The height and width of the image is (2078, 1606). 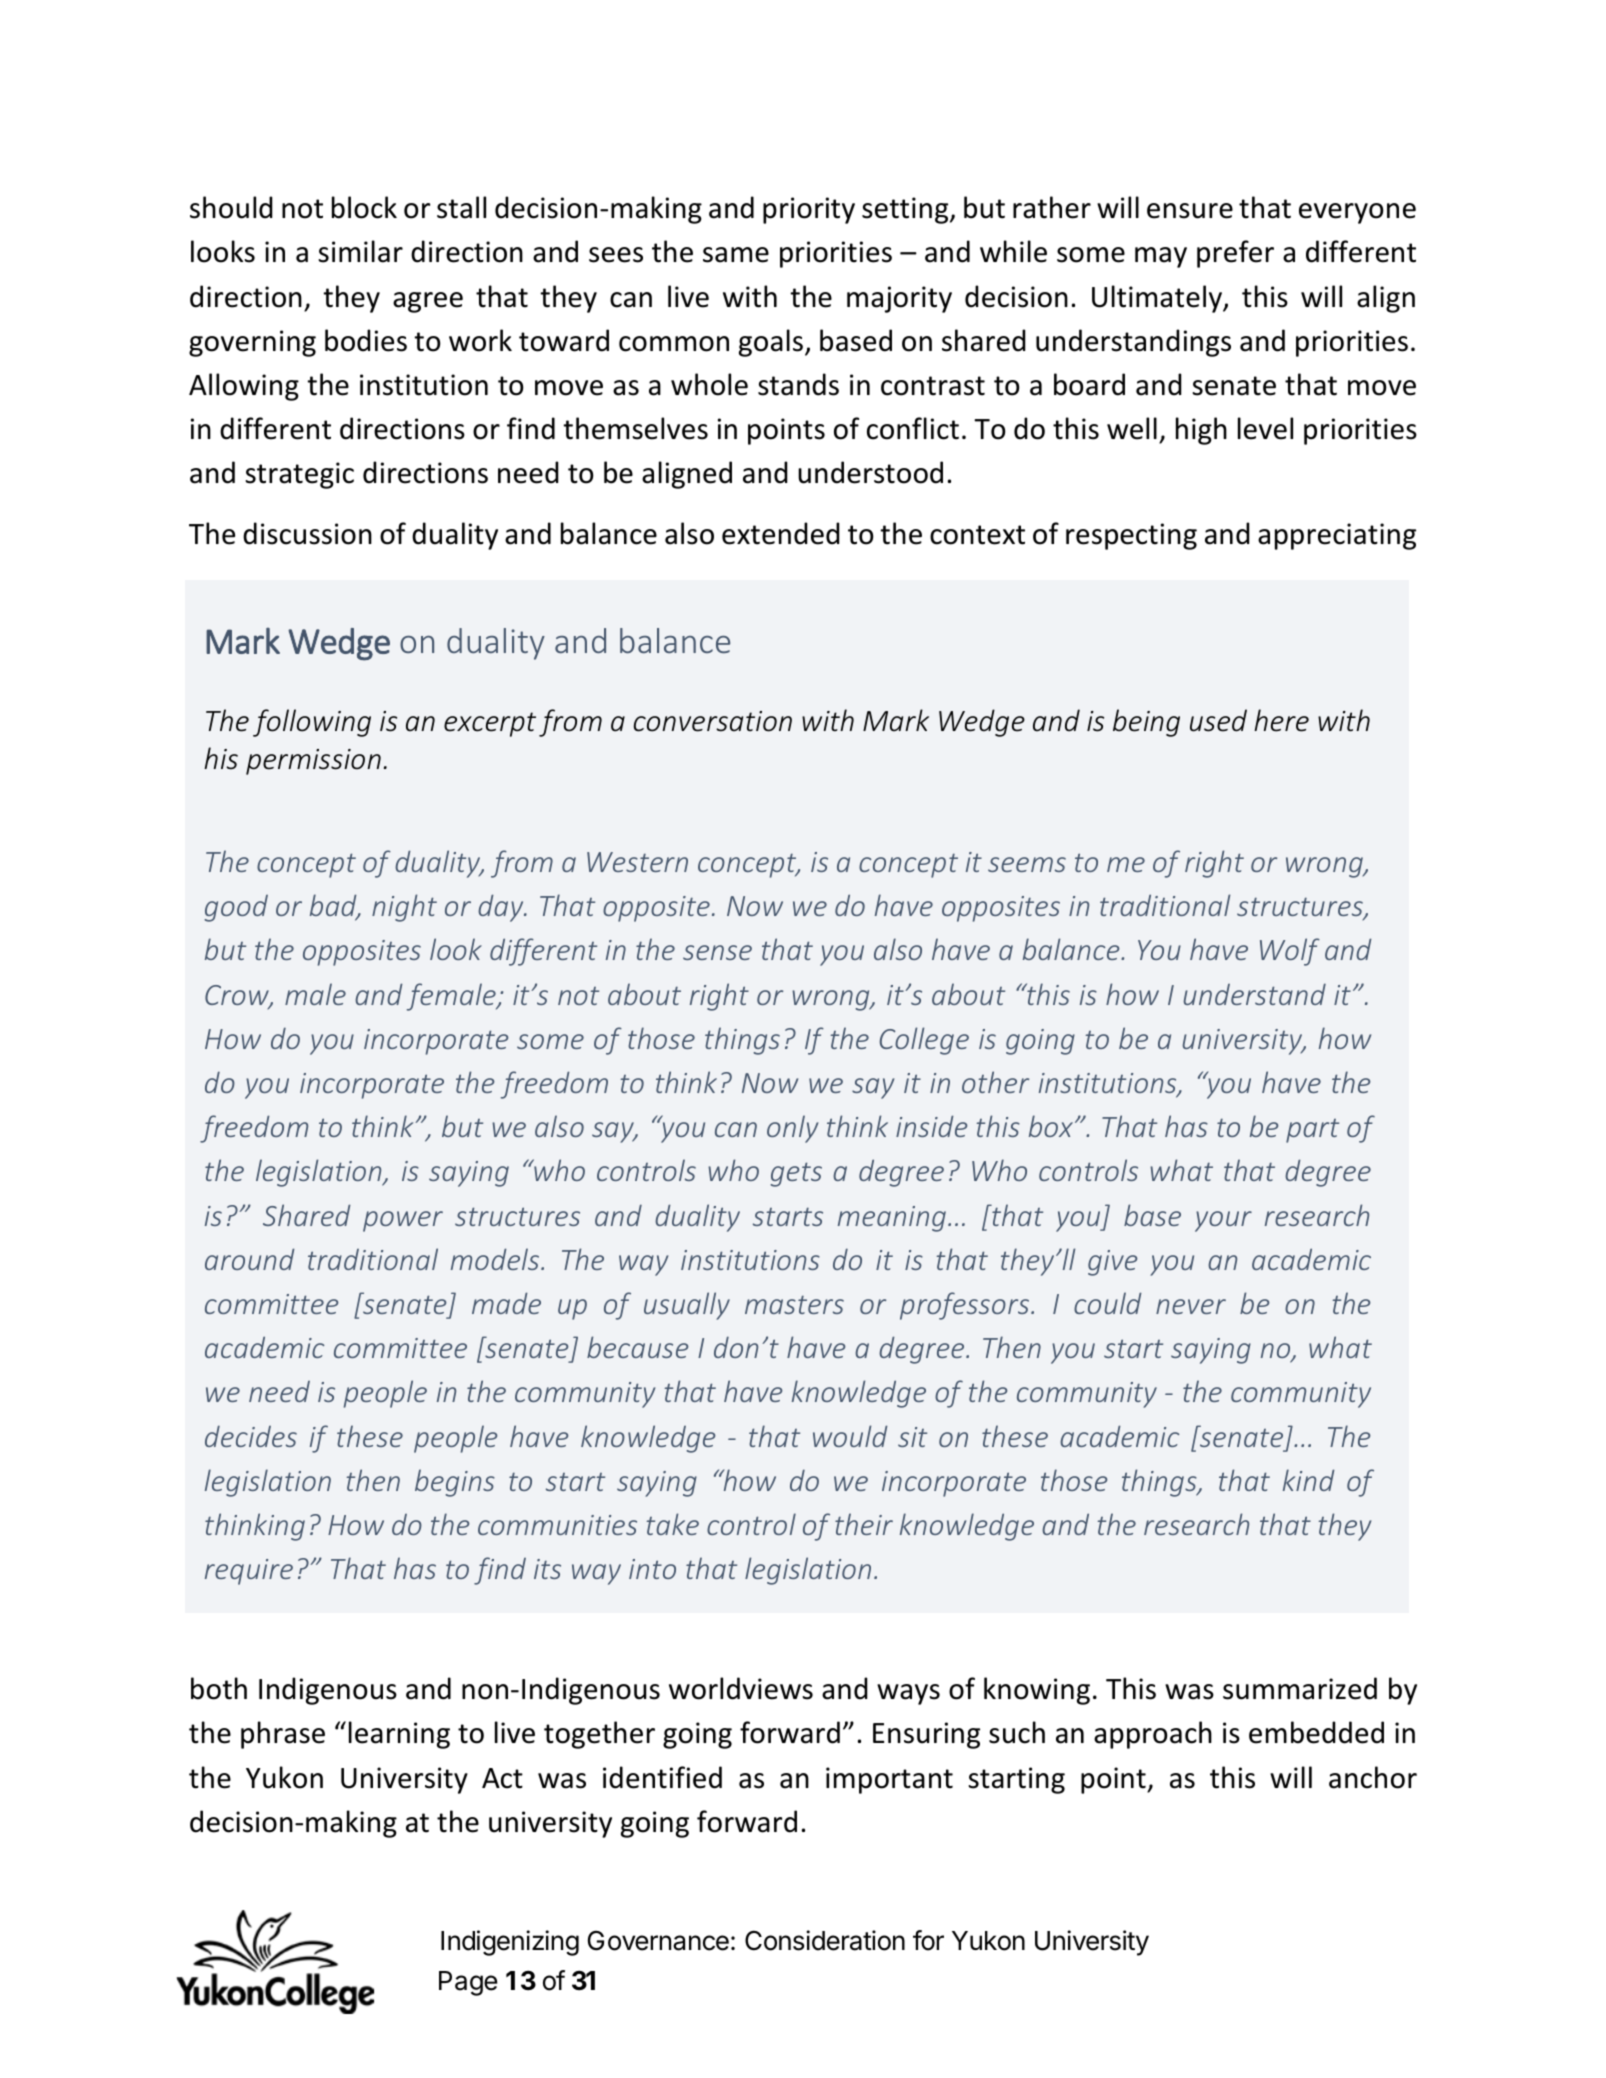 What do you see at coordinates (1218, 720) in the image?
I see `used` at bounding box center [1218, 720].
